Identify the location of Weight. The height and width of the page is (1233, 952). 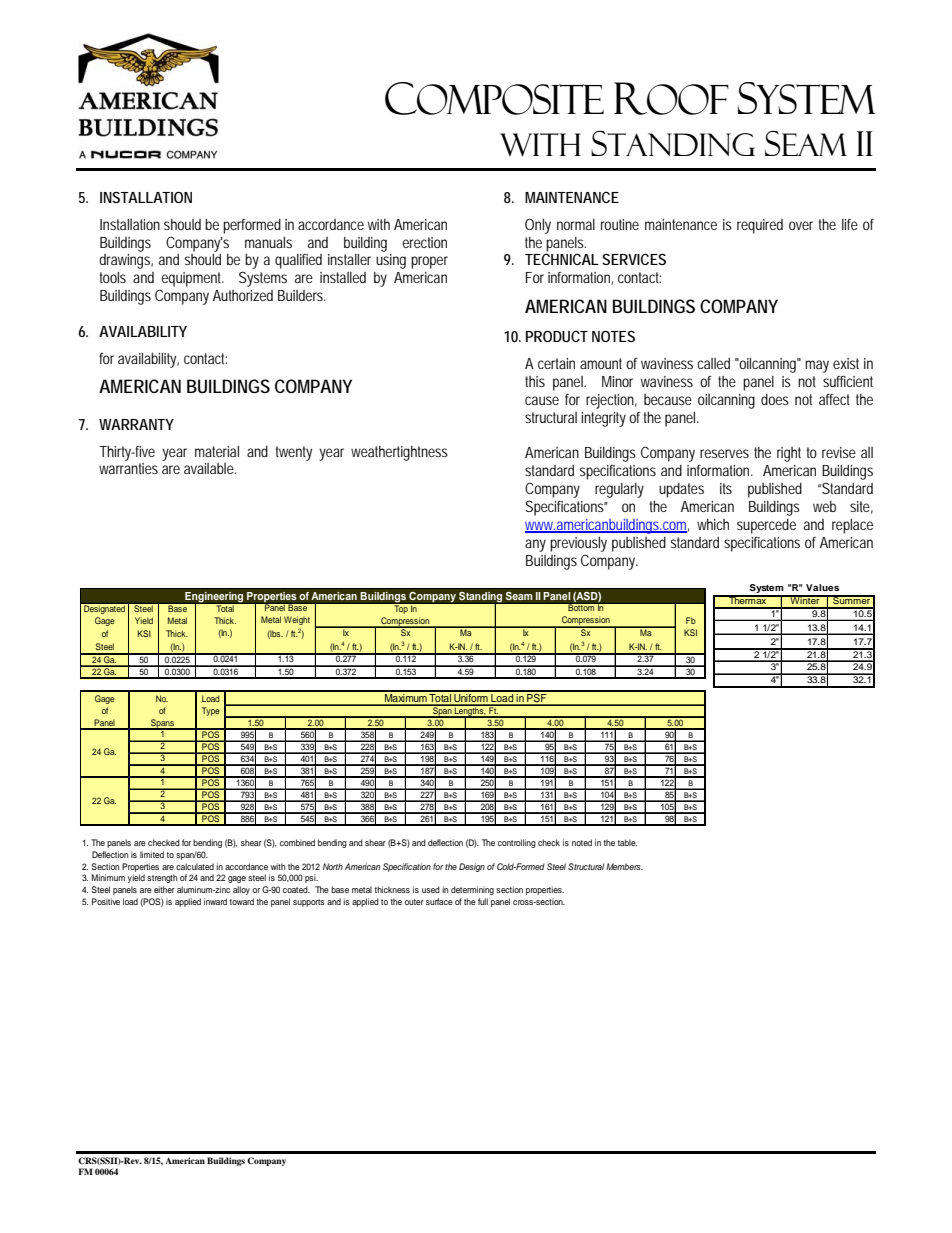
(297, 620).
